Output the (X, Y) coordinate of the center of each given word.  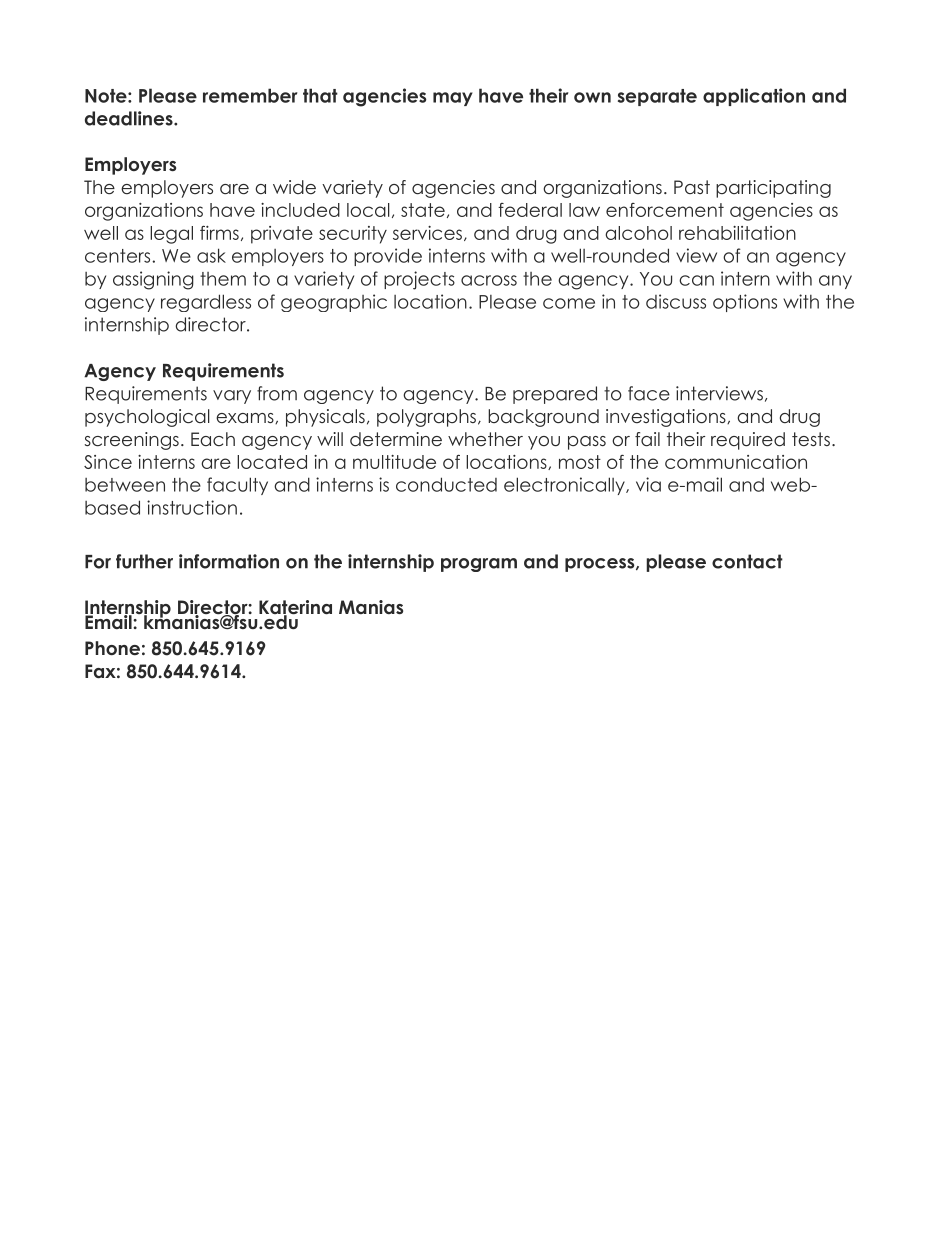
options (745, 303)
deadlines (130, 118)
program (479, 565)
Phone (112, 648)
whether (485, 439)
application (754, 97)
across (489, 280)
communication (736, 462)
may (453, 99)
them (223, 279)
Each (213, 439)
